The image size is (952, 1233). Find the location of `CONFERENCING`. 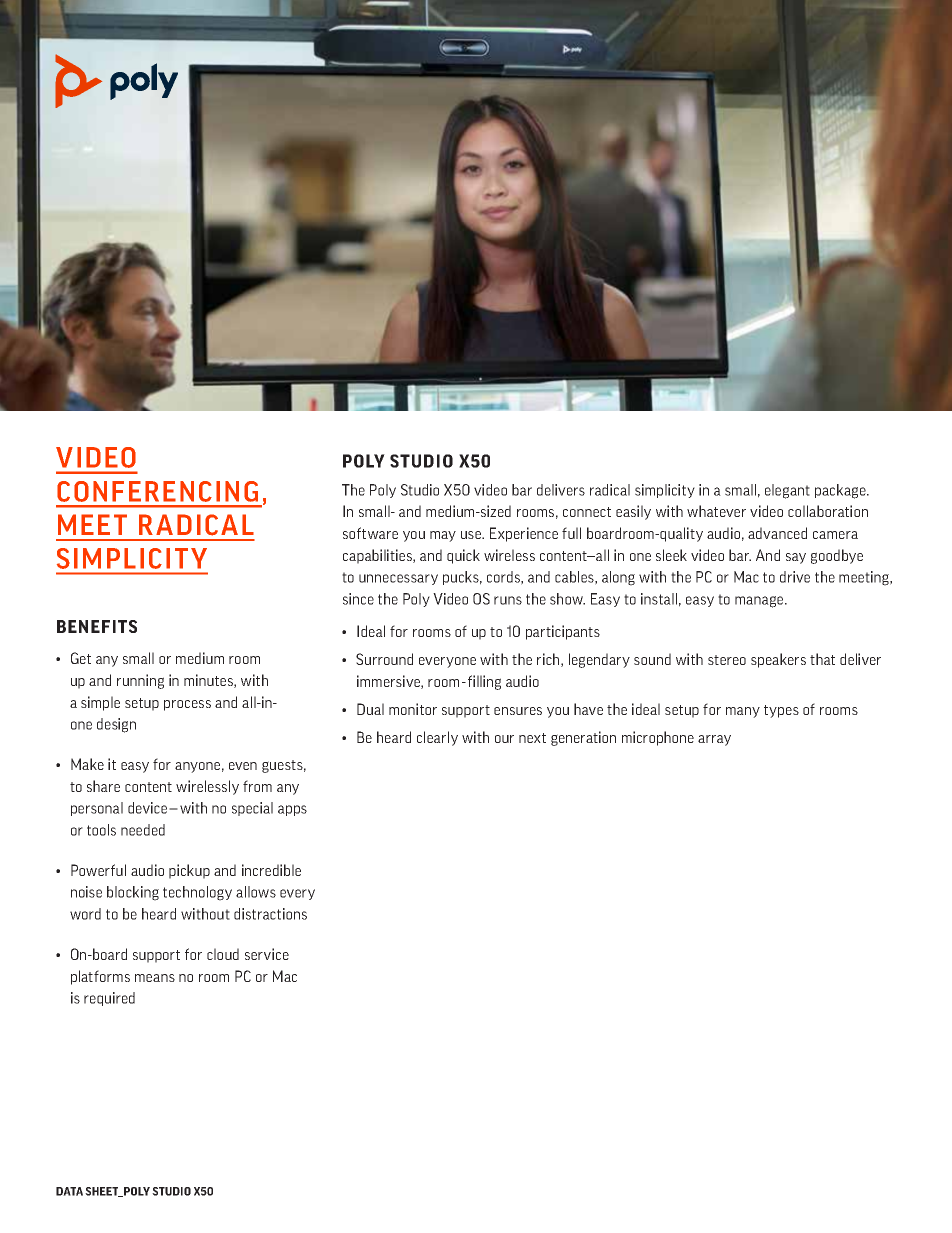

CONFERENCING is located at coordinates (157, 491).
